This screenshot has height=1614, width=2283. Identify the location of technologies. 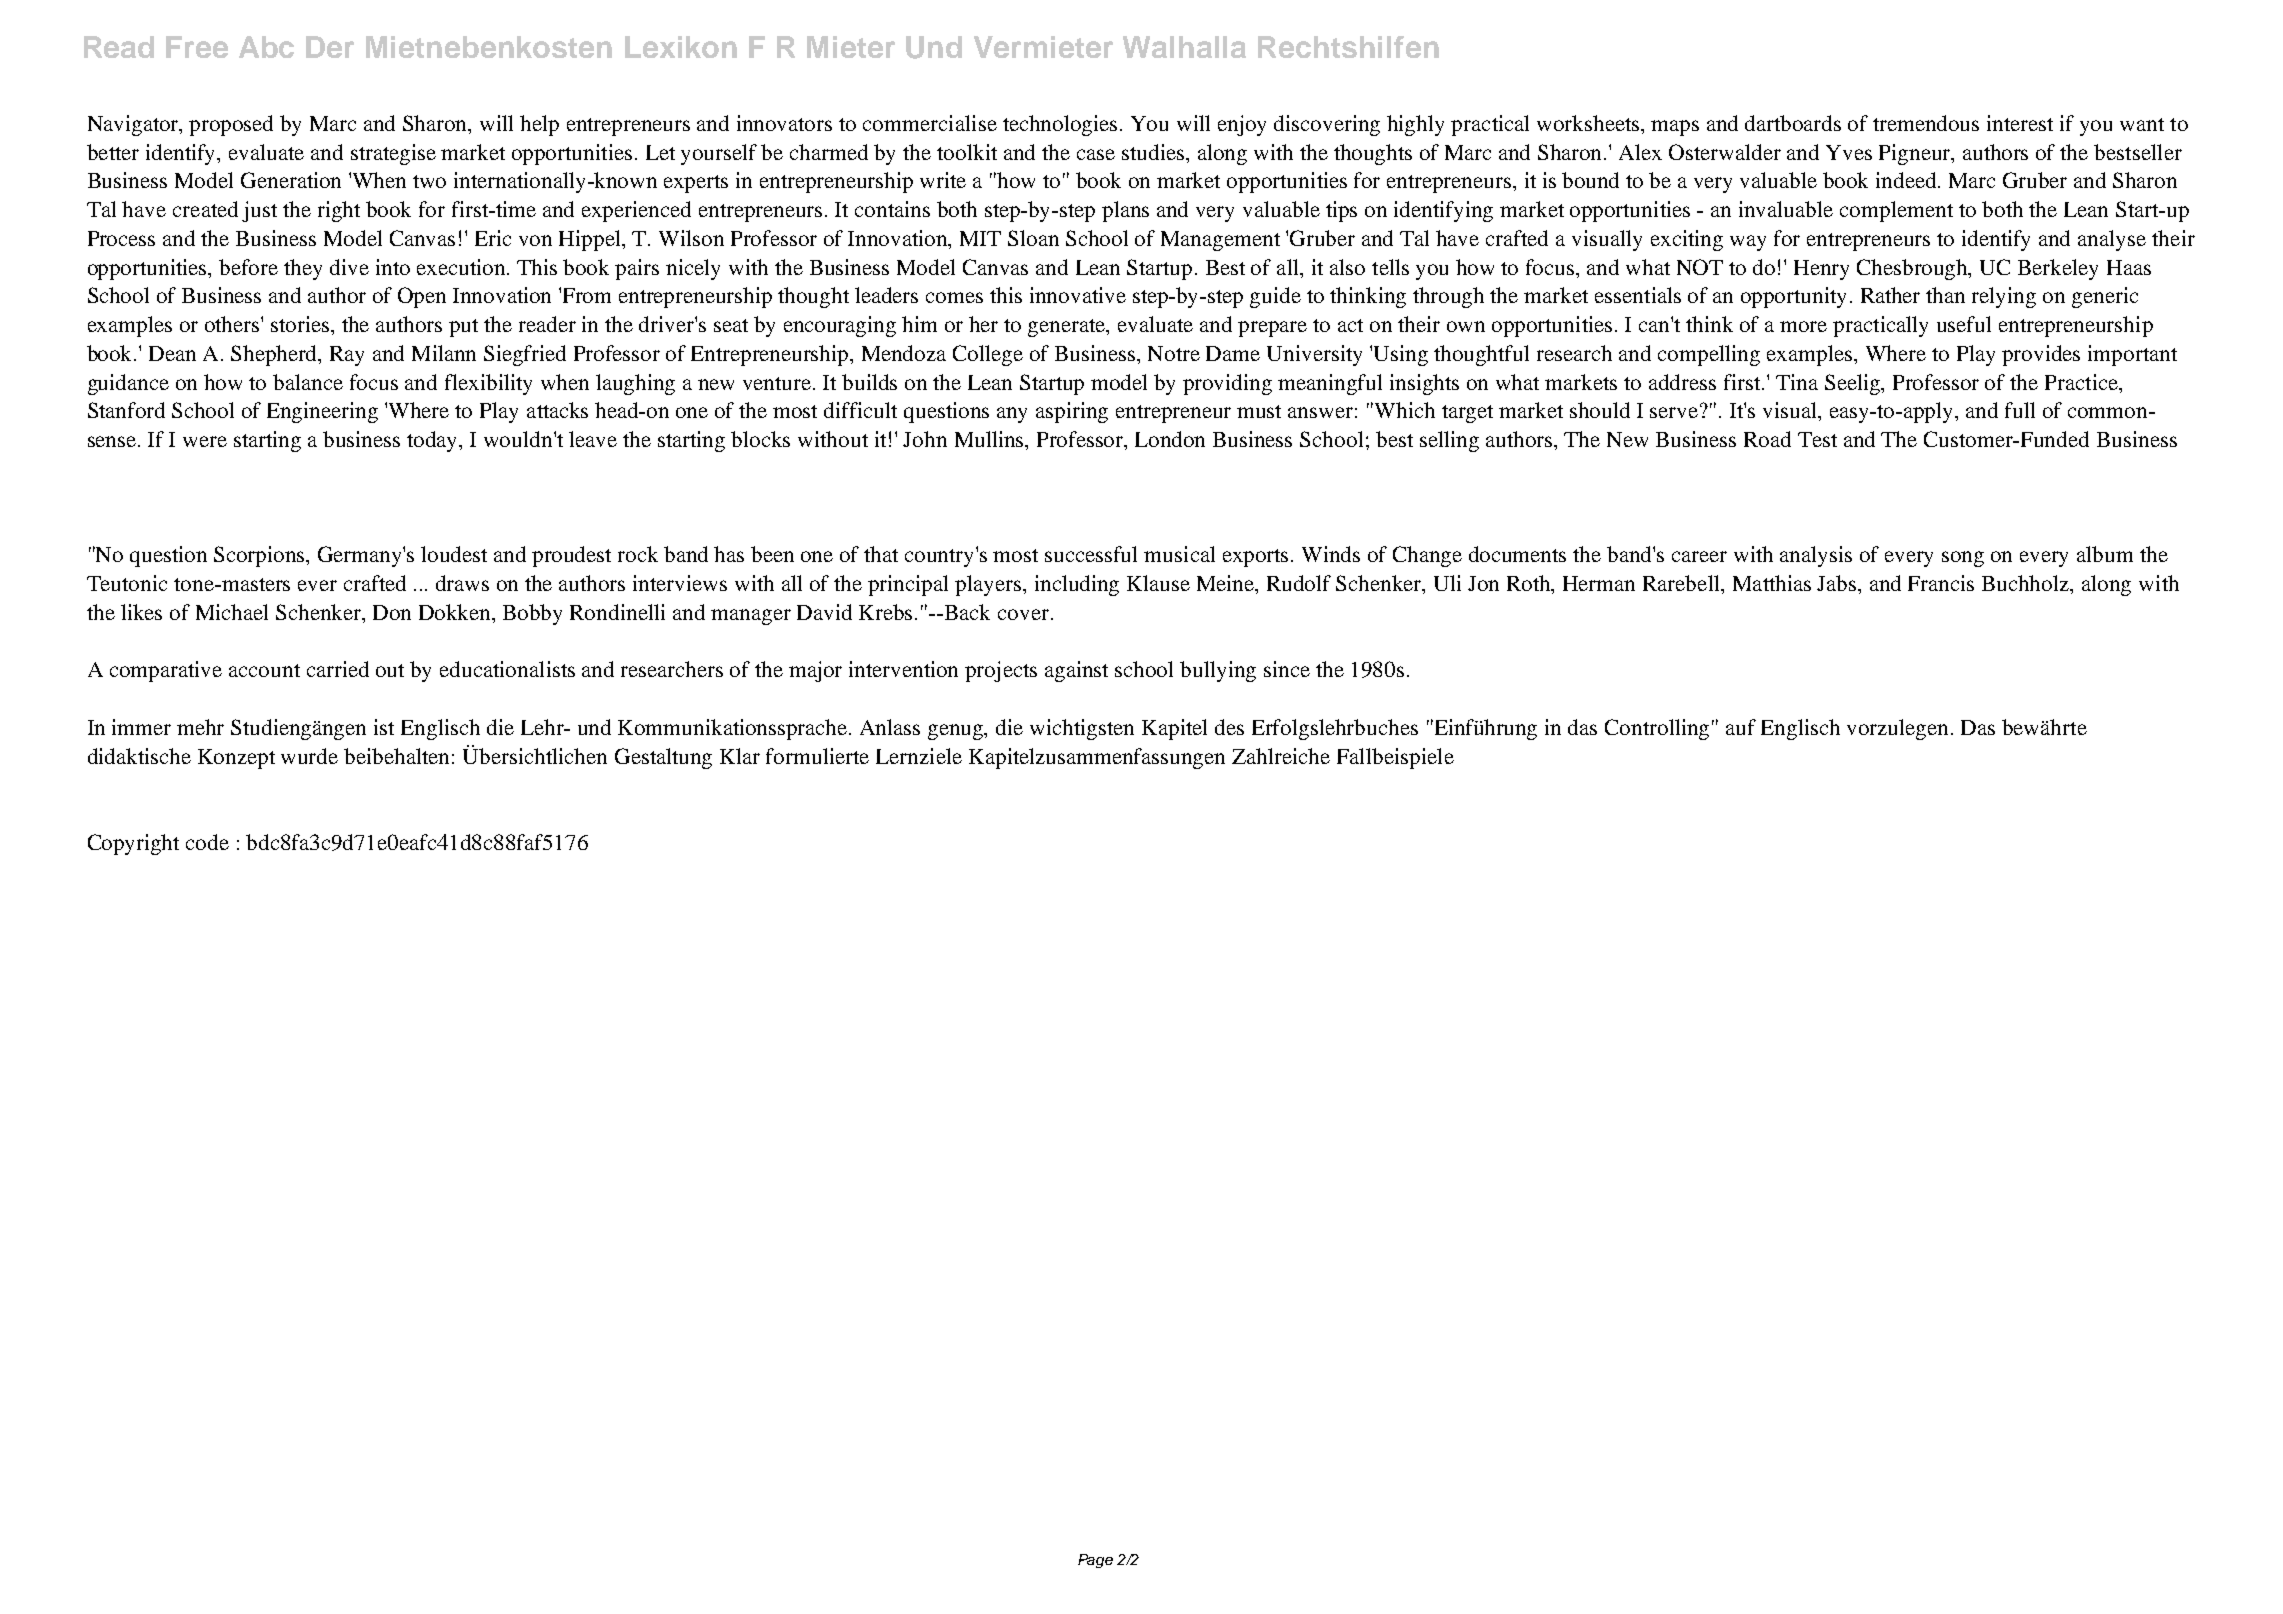
(1062, 125).
